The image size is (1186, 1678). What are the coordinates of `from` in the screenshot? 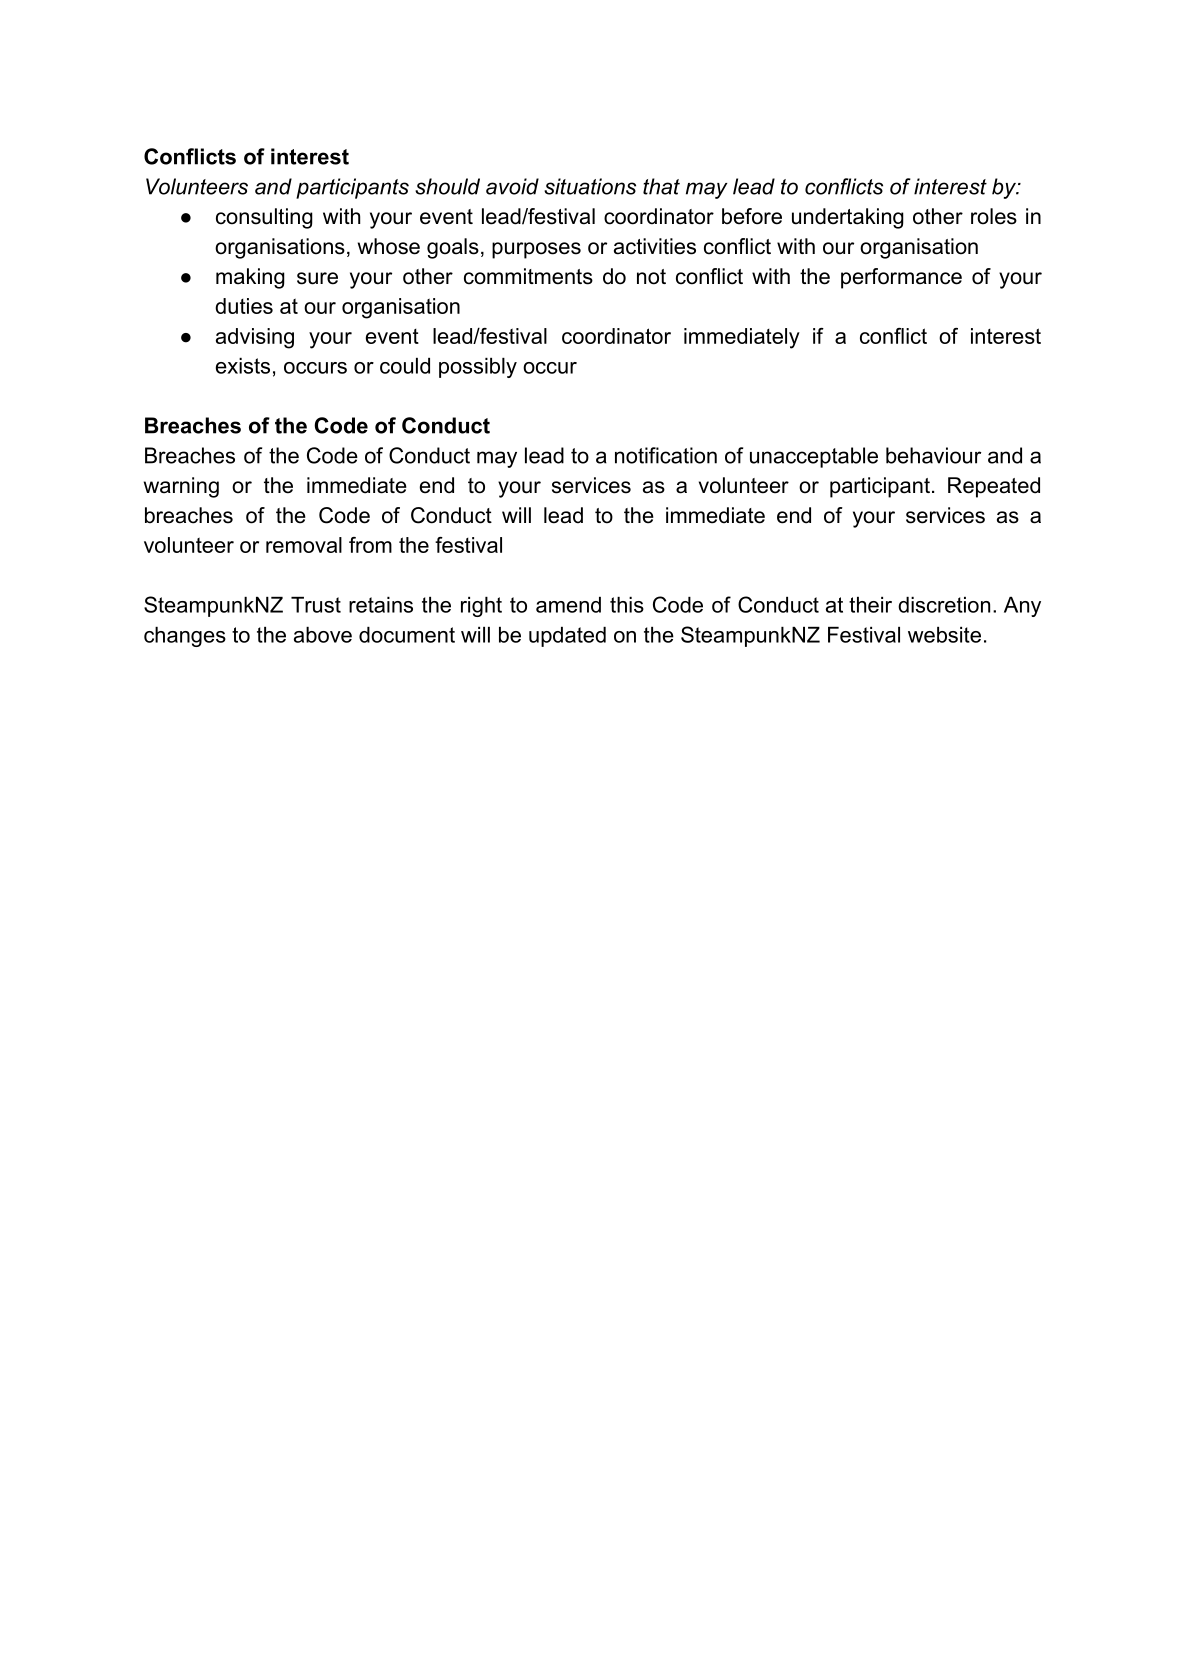 It's located at (370, 545).
